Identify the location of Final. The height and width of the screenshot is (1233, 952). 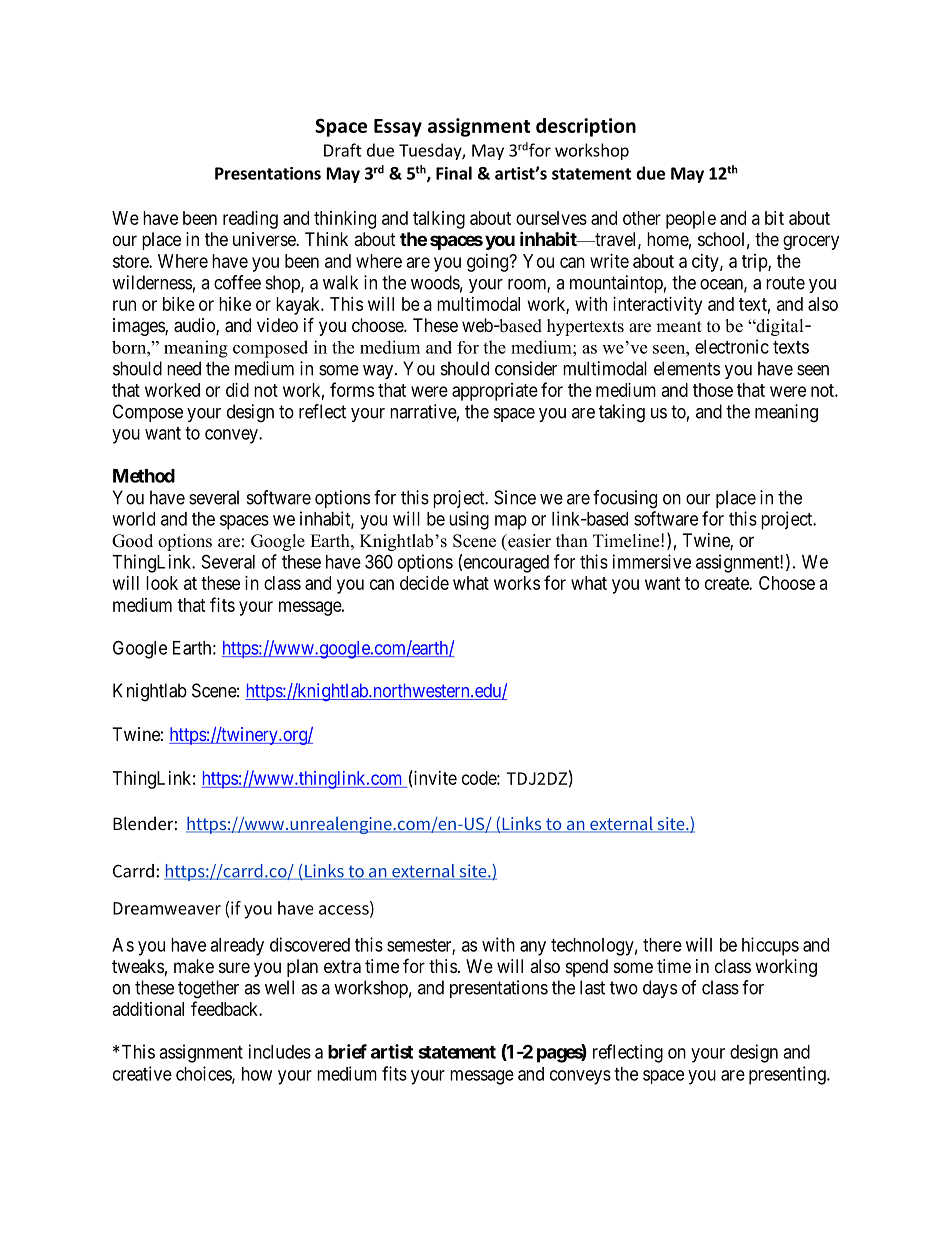
(454, 173).
